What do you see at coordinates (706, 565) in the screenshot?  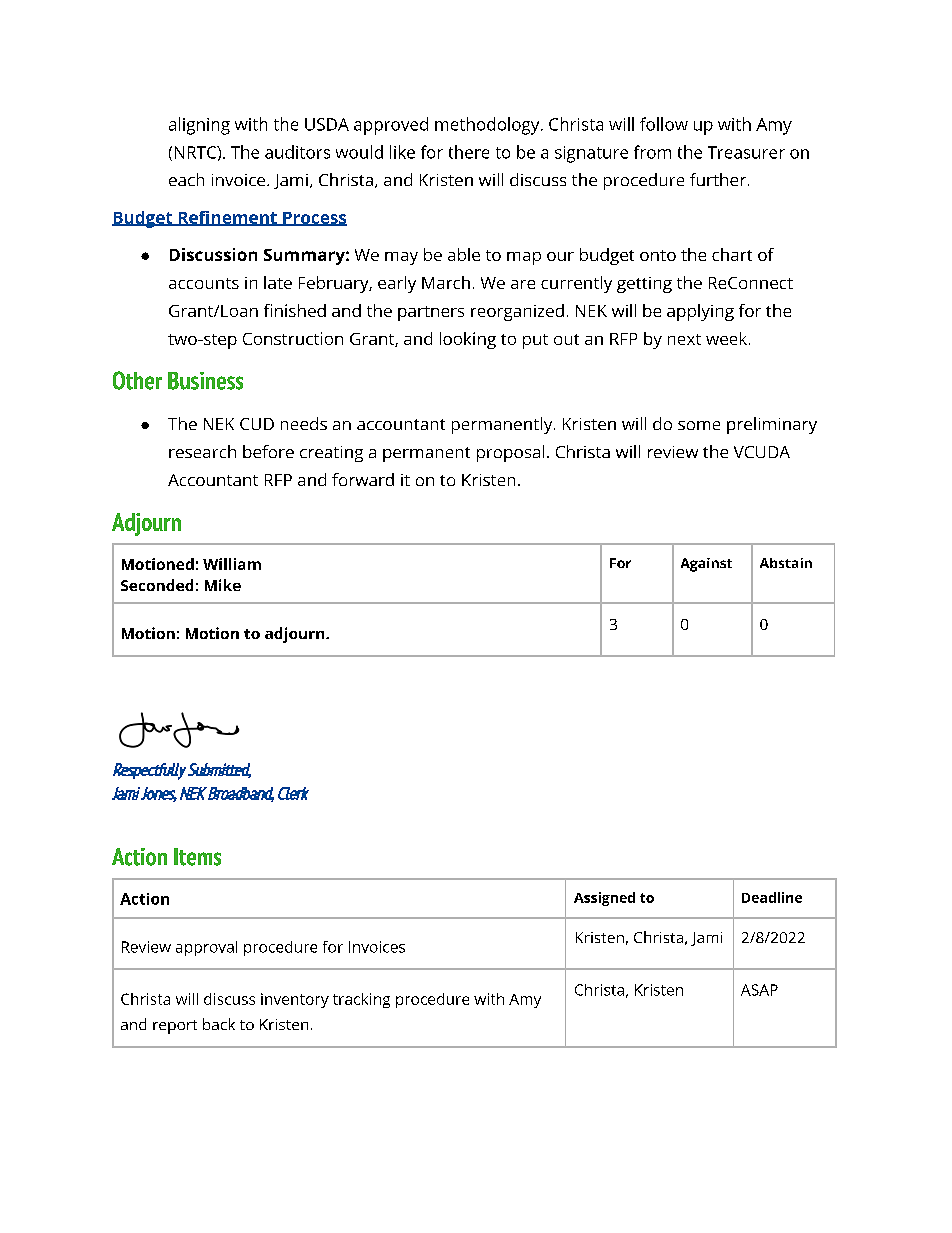 I see `Against` at bounding box center [706, 565].
